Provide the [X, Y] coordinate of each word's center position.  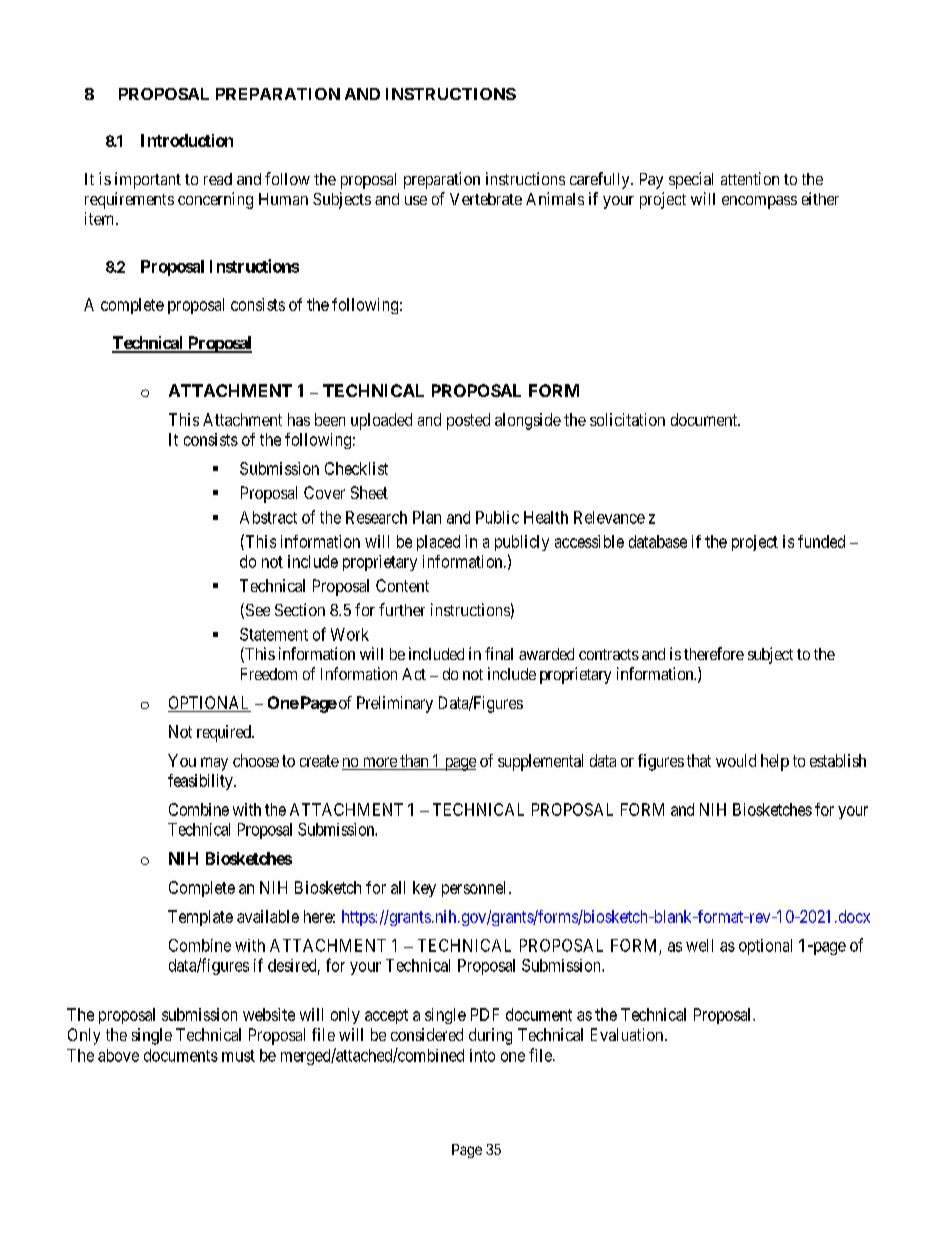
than [414, 762]
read [218, 179]
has [299, 419]
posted [468, 421]
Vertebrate [486, 199]
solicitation [627, 419]
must [238, 1056]
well [699, 945]
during [490, 1036]
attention [750, 178]
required [225, 733]
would [736, 760]
